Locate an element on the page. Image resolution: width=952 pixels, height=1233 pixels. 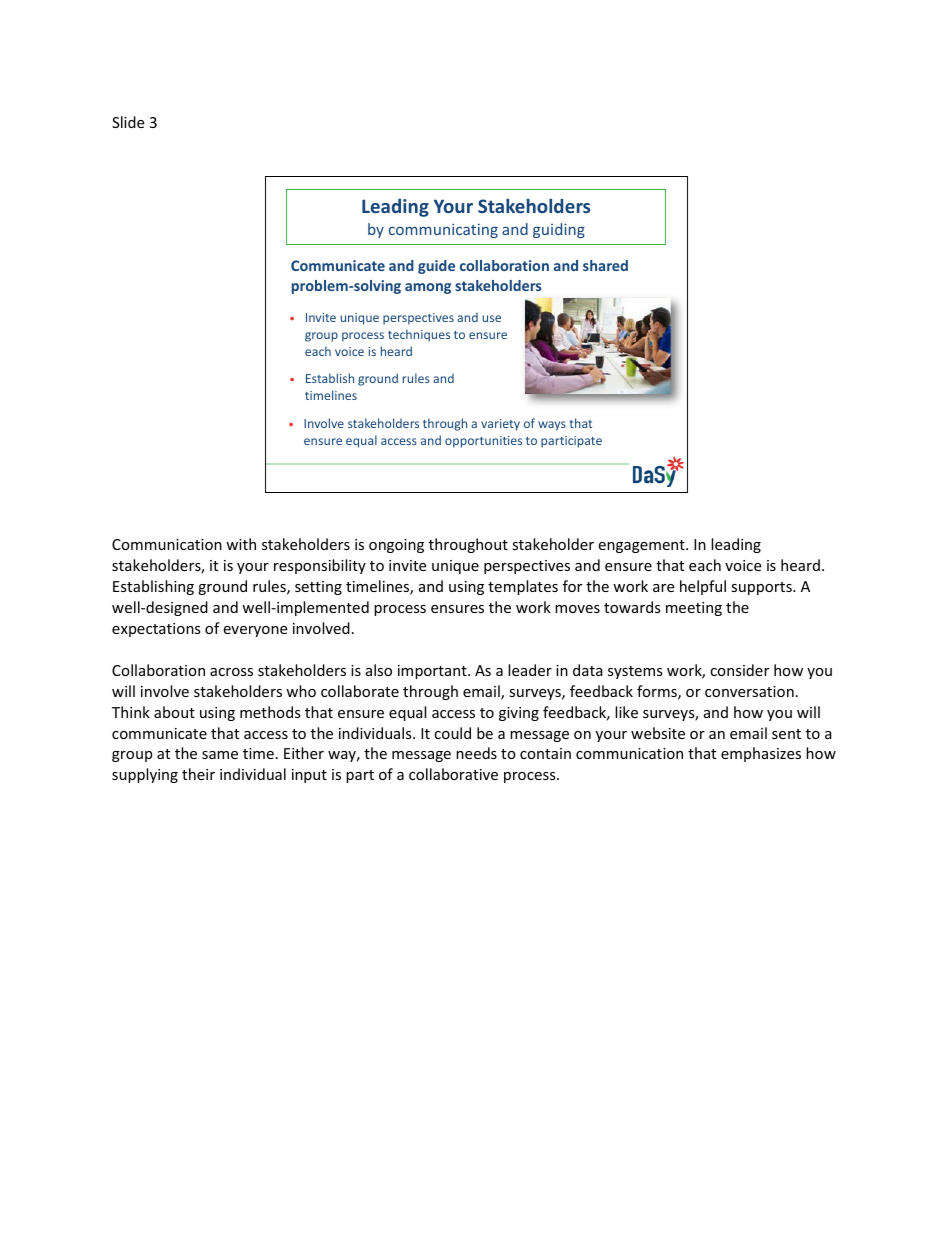
ways is located at coordinates (552, 426).
